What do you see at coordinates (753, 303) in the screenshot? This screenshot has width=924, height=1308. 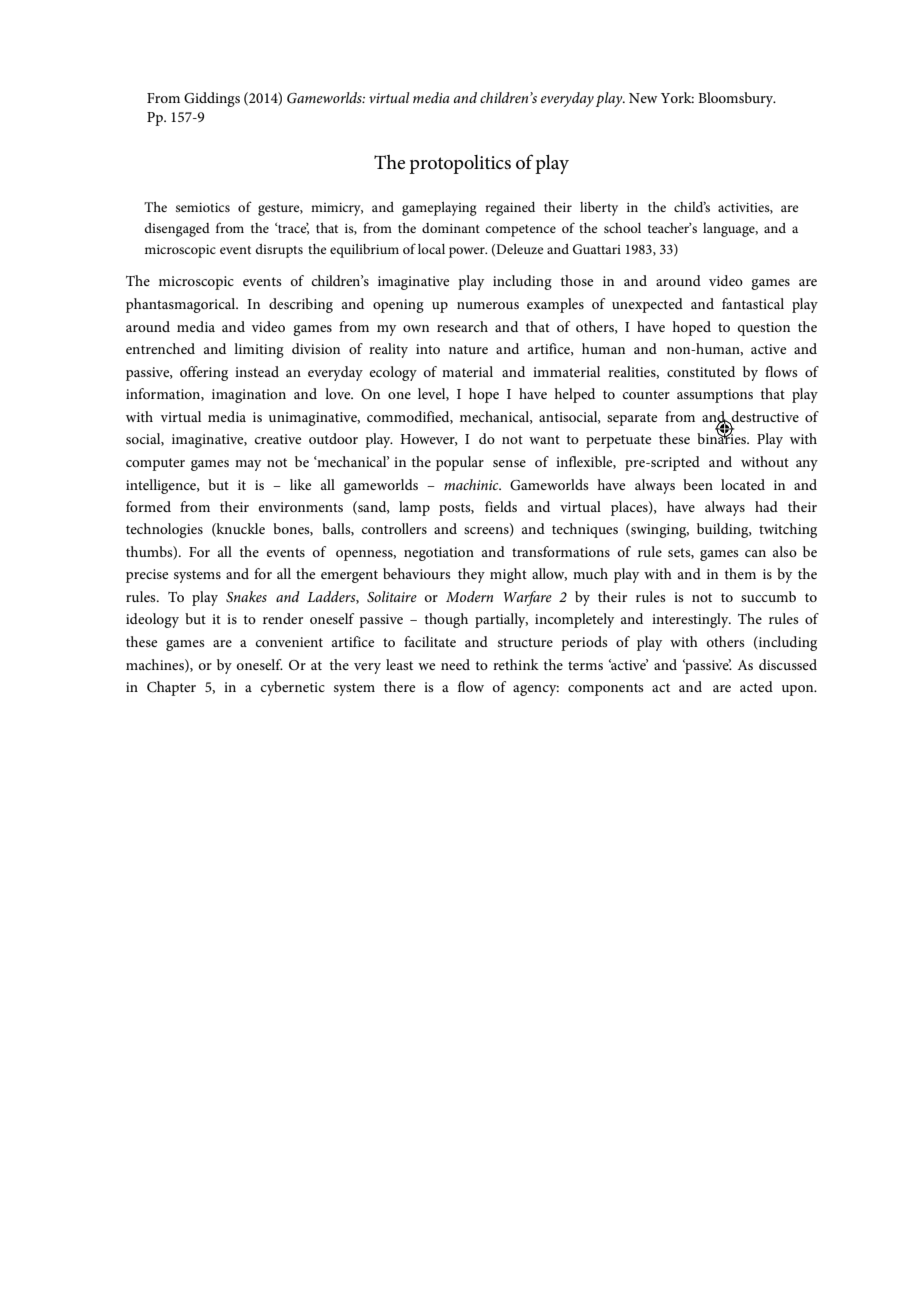 I see `fantastical` at bounding box center [753, 303].
